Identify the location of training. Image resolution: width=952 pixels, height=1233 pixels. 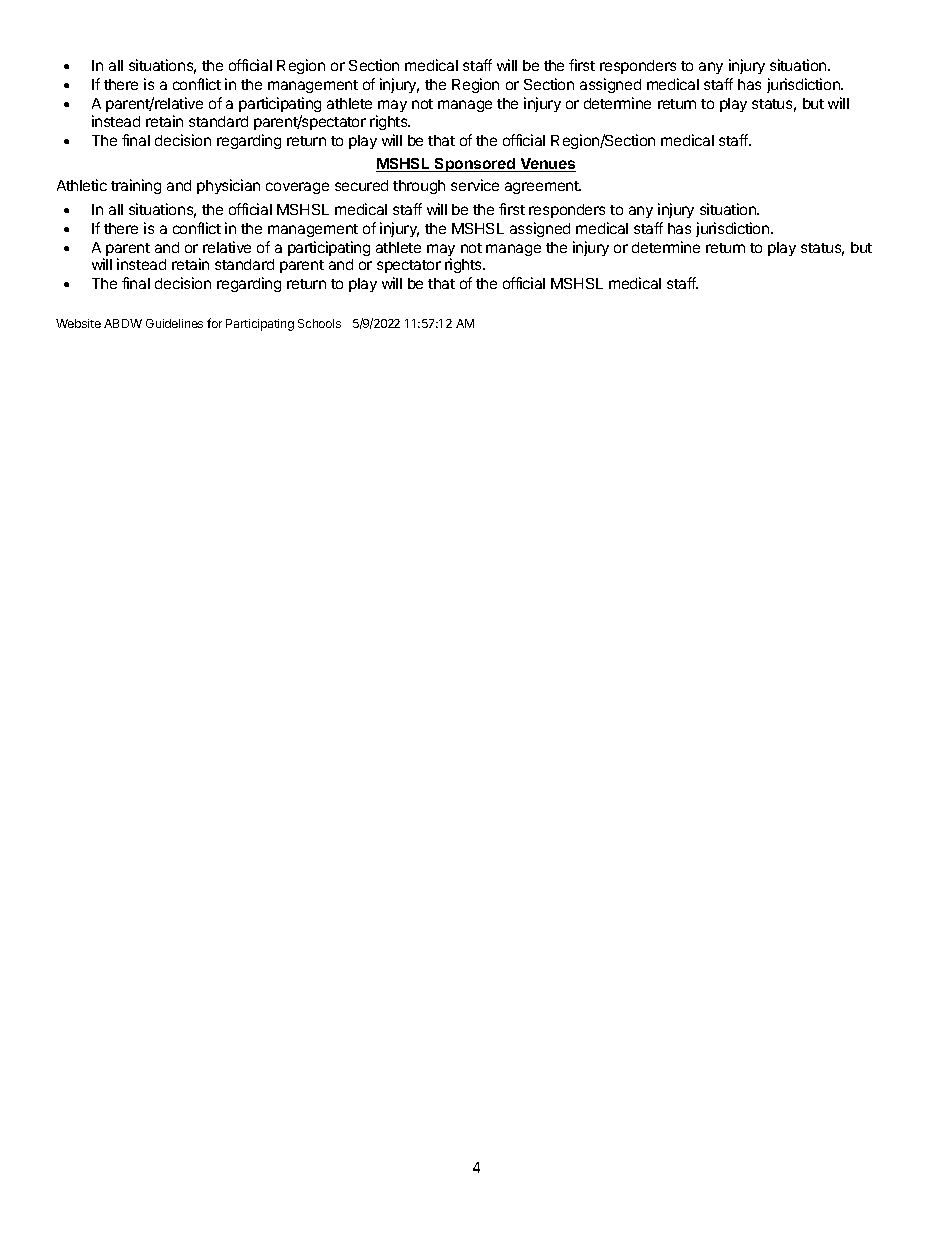
(136, 186).
